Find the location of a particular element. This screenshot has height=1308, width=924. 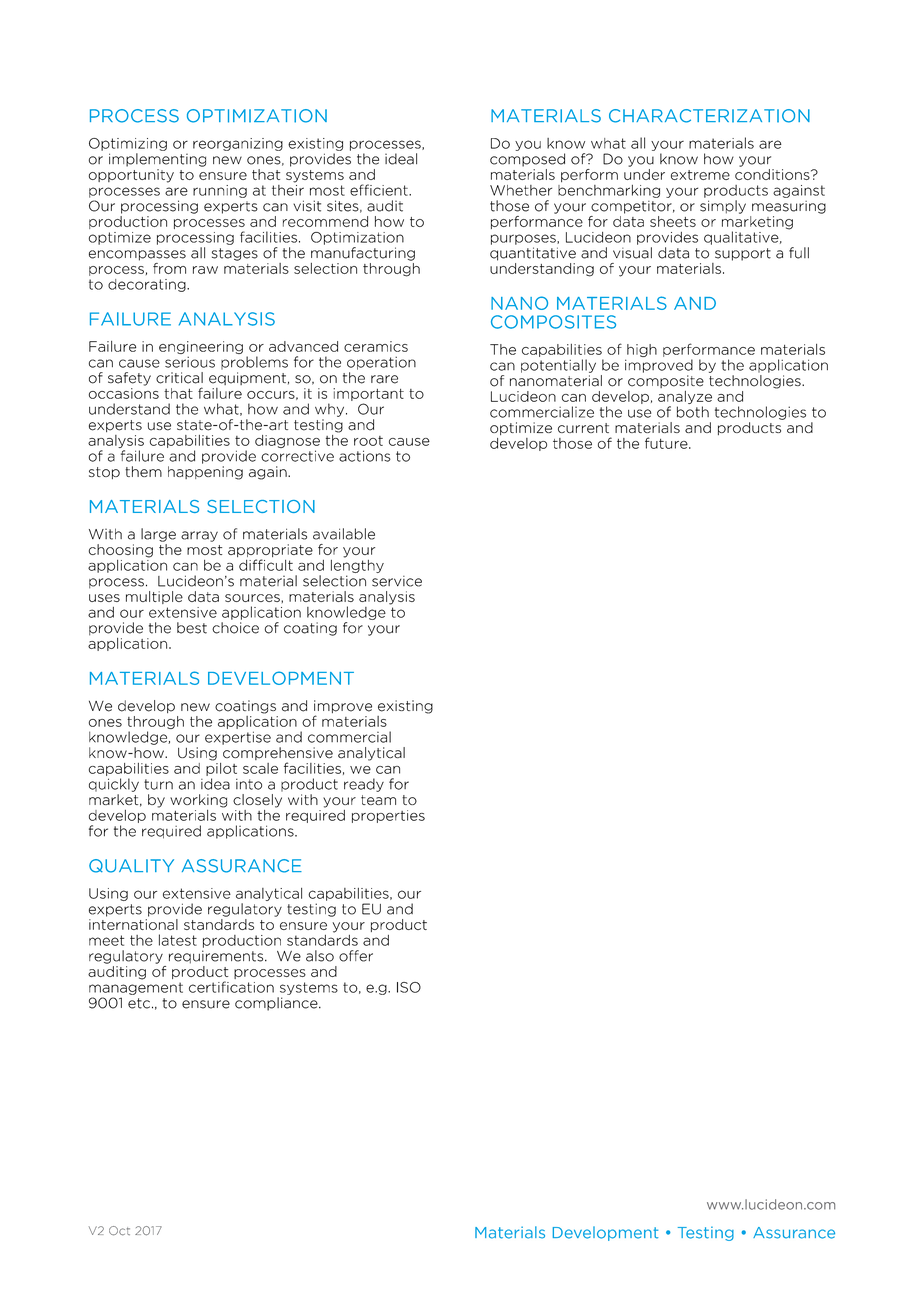

happening is located at coordinates (205, 473).
